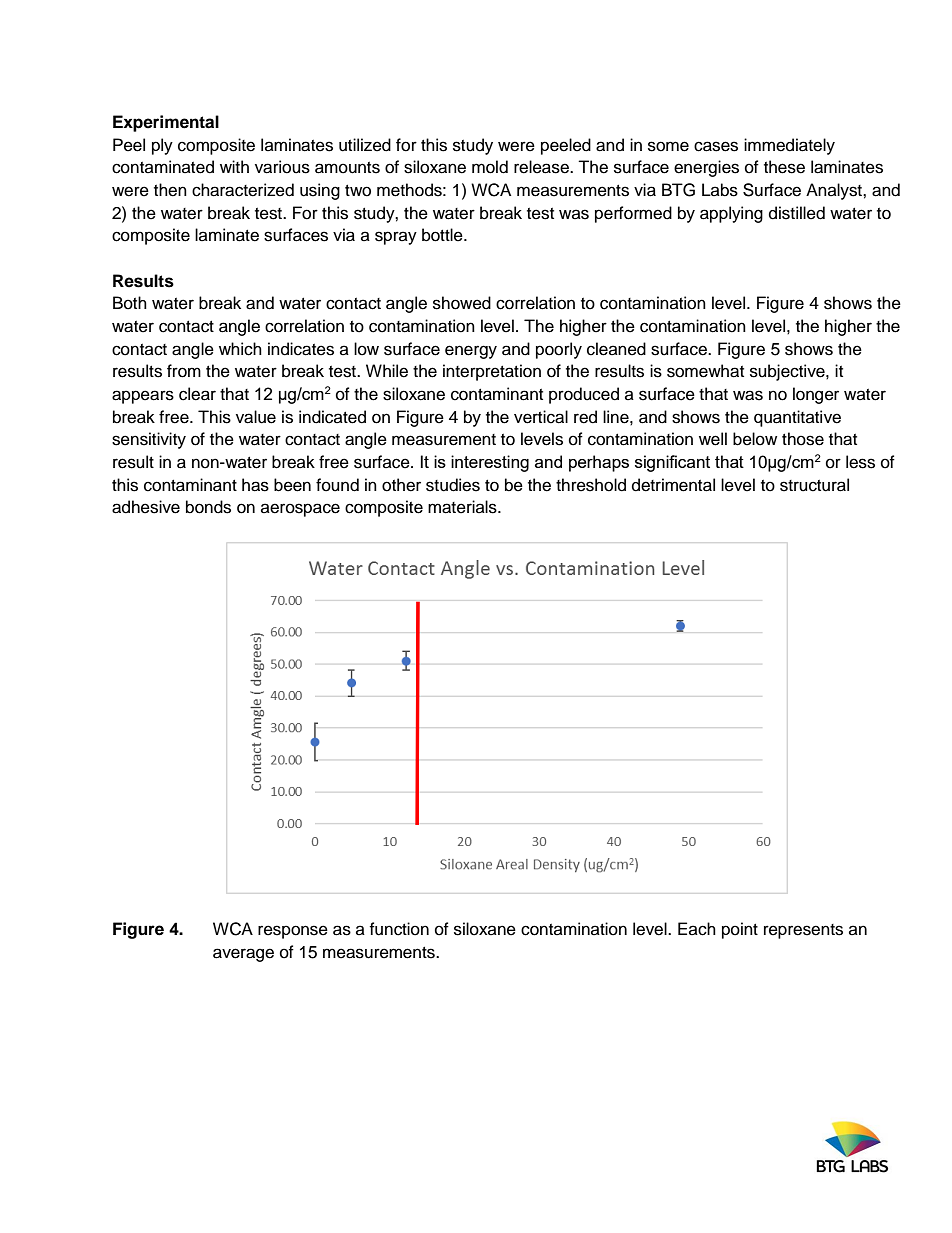  I want to click on structural, so click(814, 485).
